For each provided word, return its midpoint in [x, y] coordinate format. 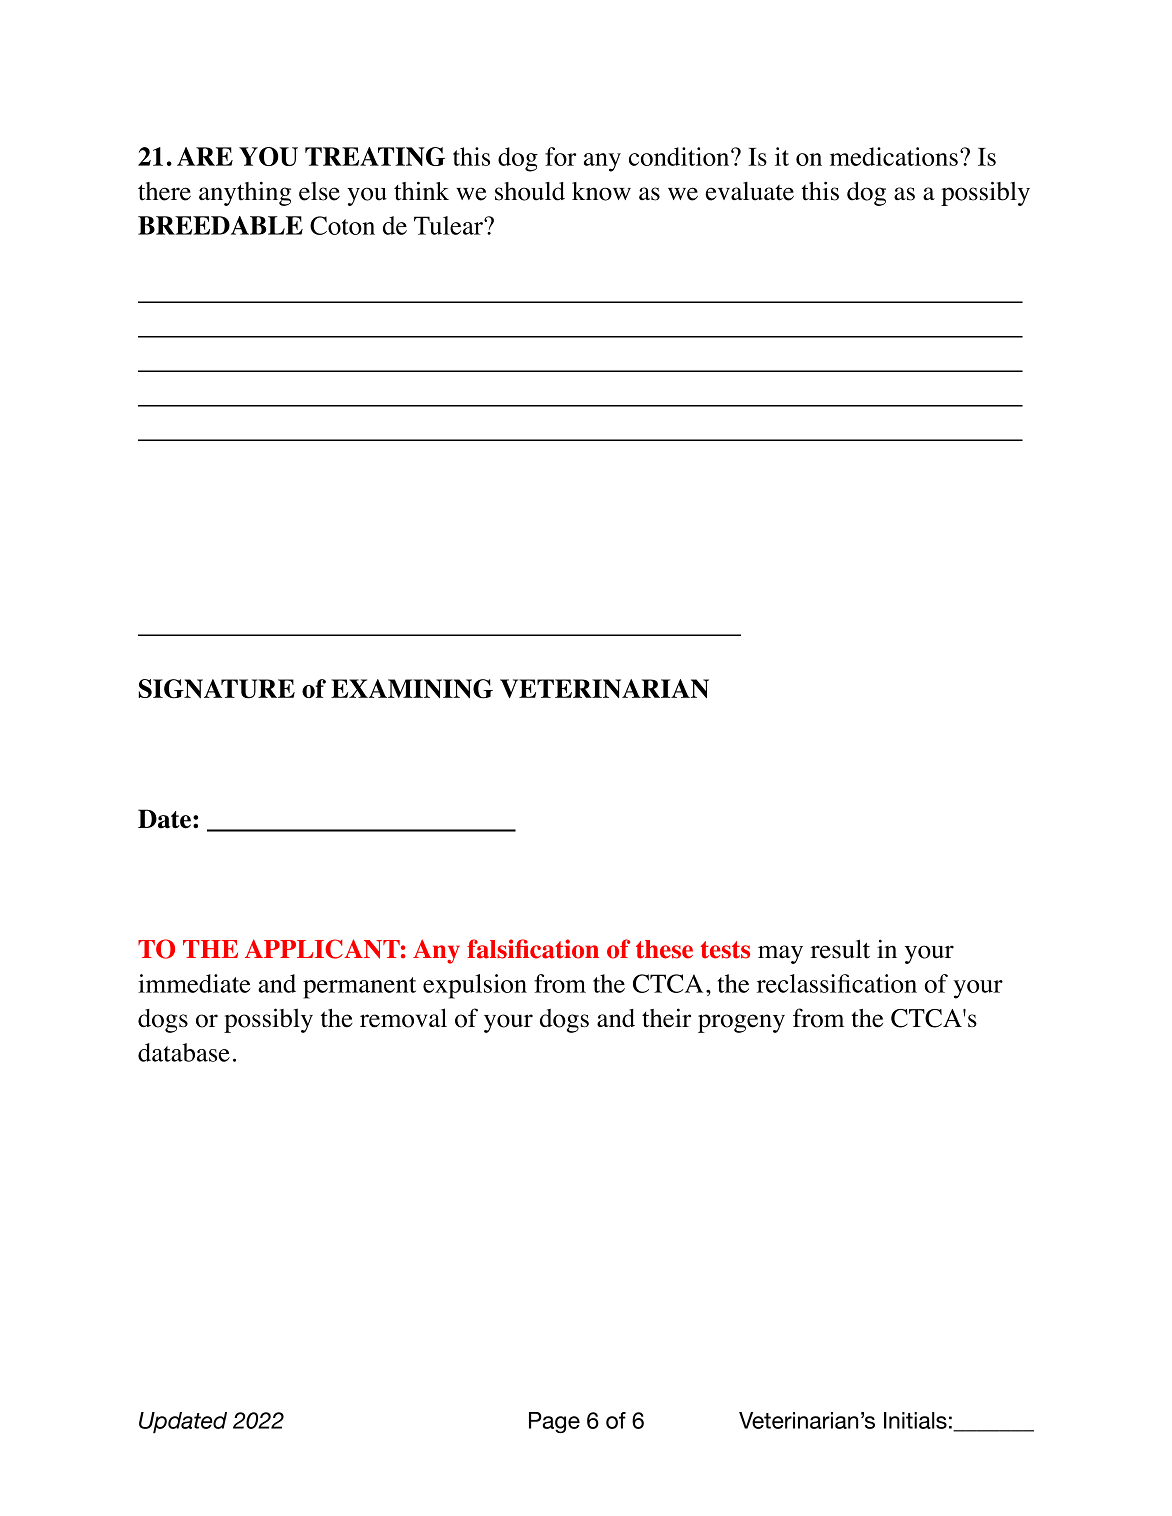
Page [554, 1422]
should [530, 191]
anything [245, 194]
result [840, 949]
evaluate [749, 191]
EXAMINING [412, 689]
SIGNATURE [217, 689]
